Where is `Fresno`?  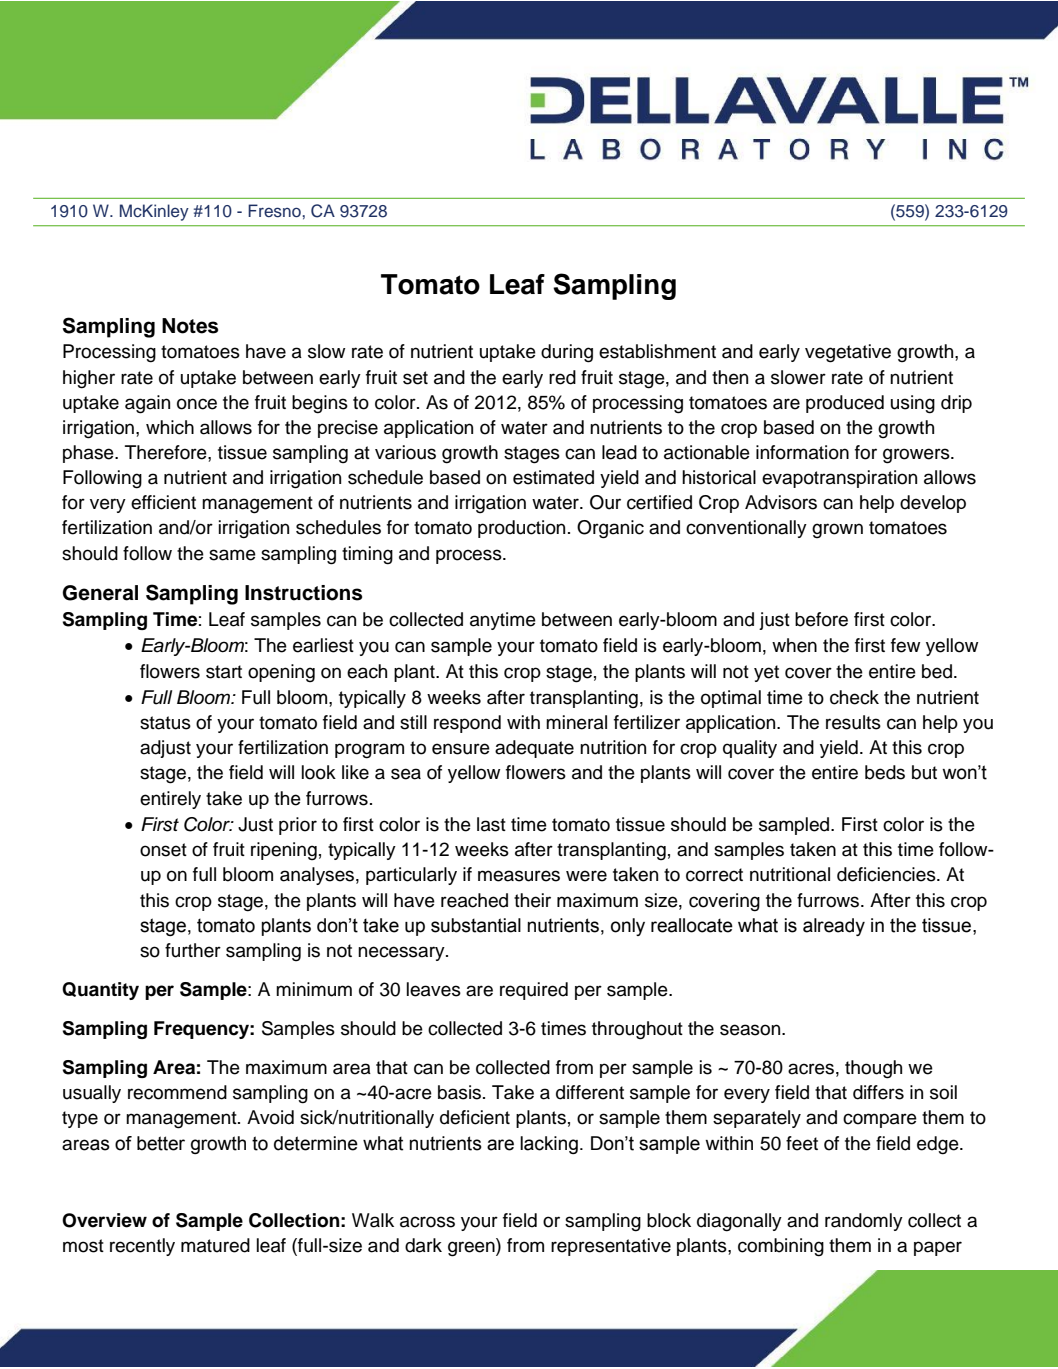
Fresno is located at coordinates (275, 211).
